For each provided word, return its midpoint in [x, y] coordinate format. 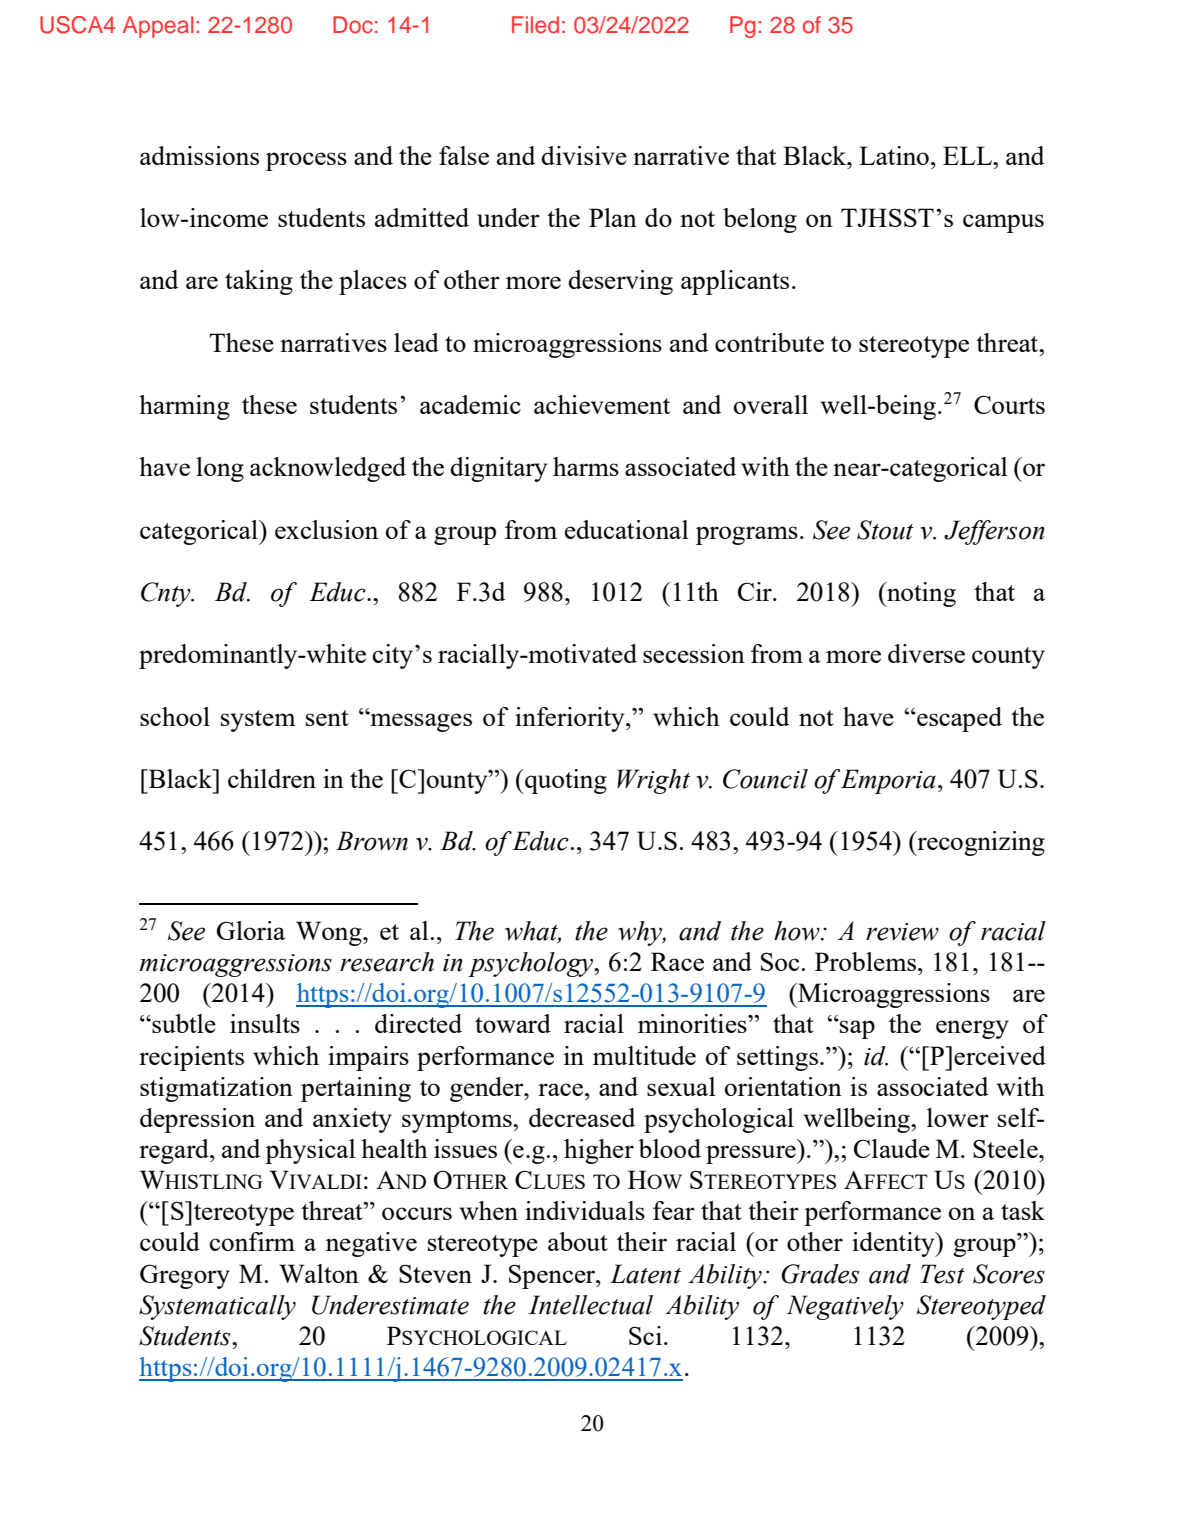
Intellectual [590, 1305]
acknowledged [328, 469]
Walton [319, 1273]
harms [586, 466]
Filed [535, 24]
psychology [532, 964]
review [902, 932]
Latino [894, 155]
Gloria [251, 930]
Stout [885, 530]
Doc [353, 24]
